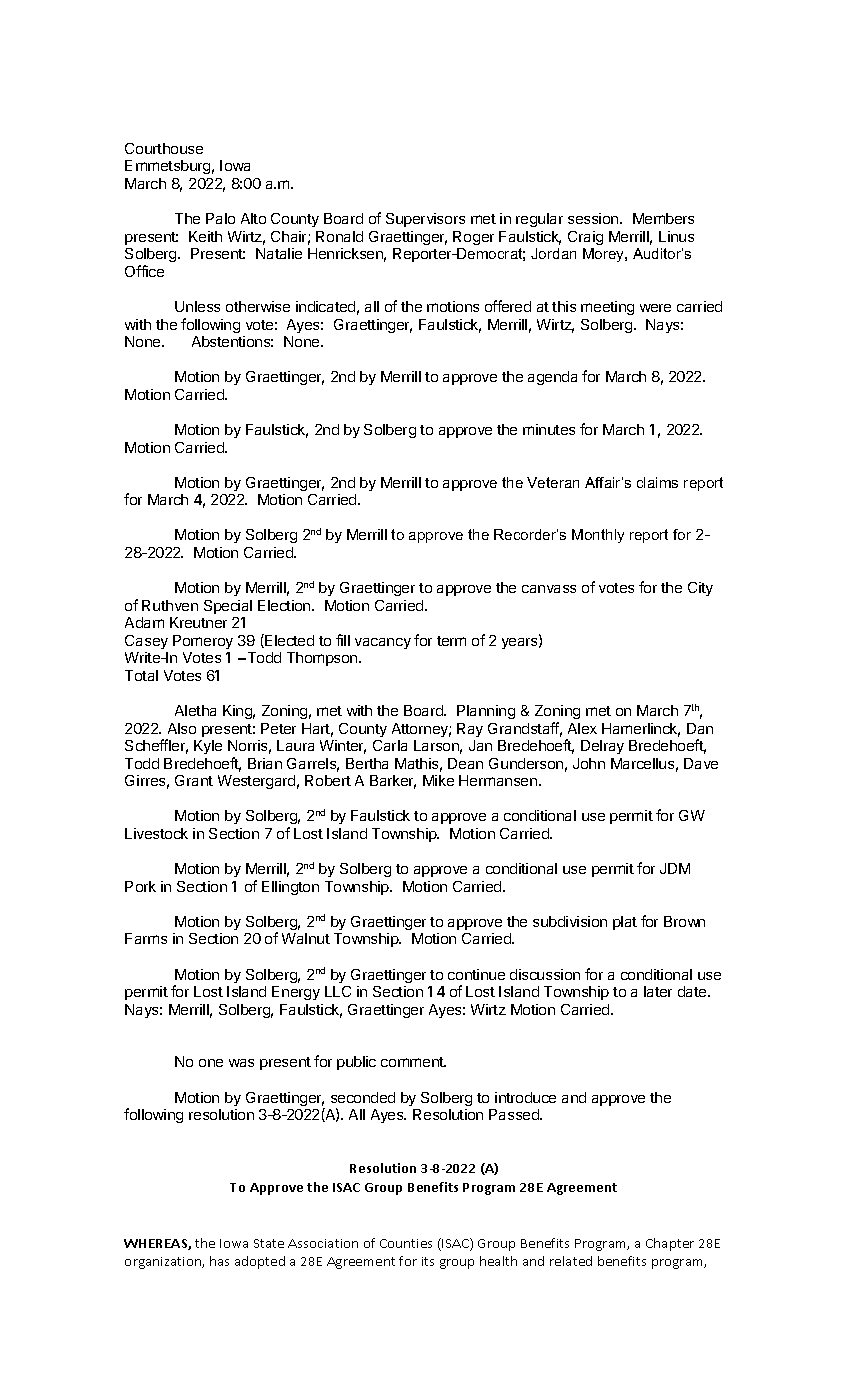  What do you see at coordinates (390, 745) in the image?
I see `Carla` at bounding box center [390, 745].
